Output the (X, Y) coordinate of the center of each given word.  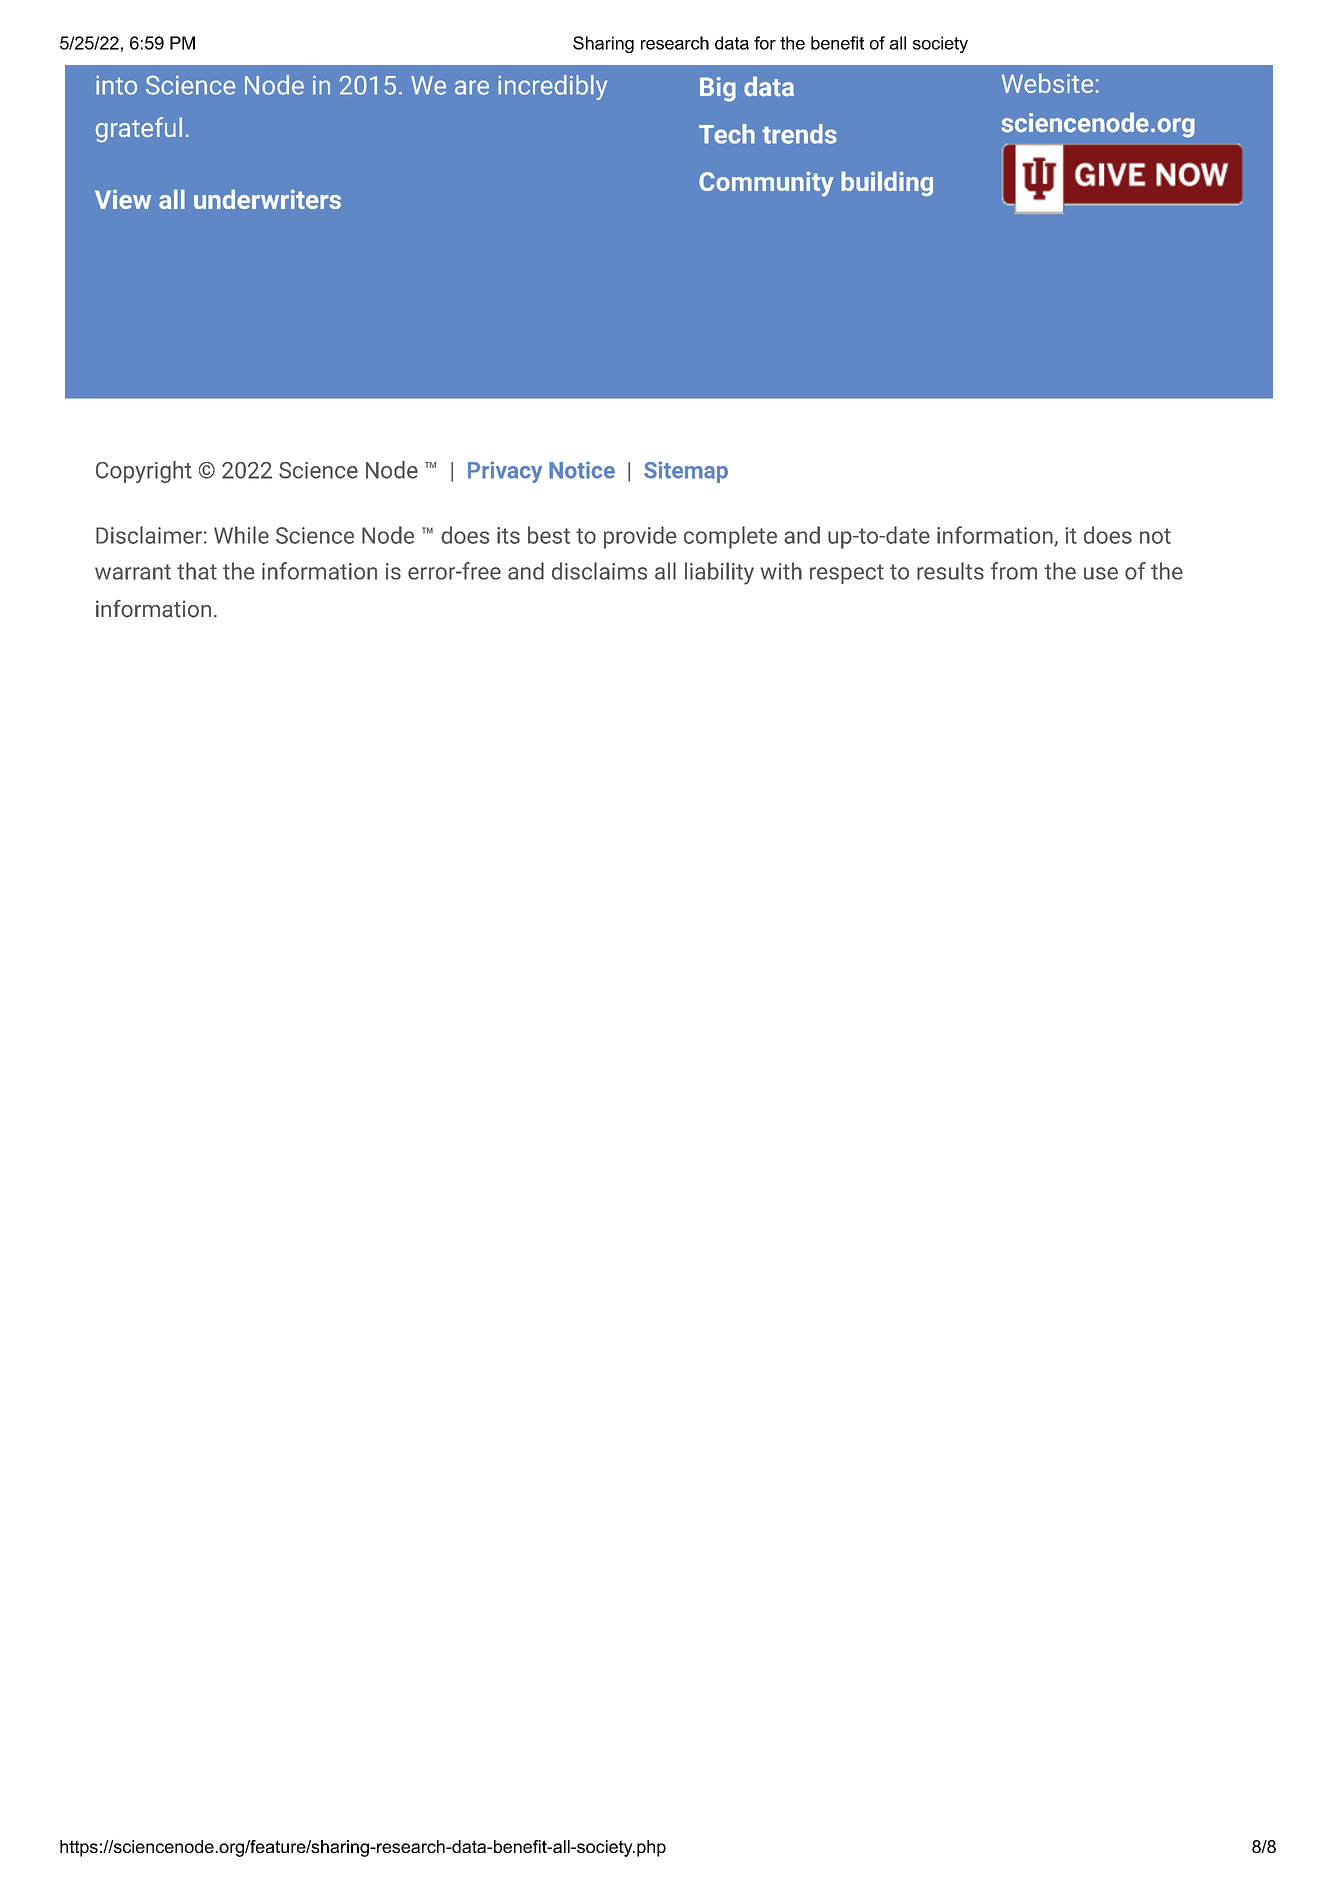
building (887, 184)
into (116, 85)
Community (766, 184)
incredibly (552, 87)
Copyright (144, 472)
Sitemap (686, 472)
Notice (582, 470)
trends (799, 134)
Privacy (505, 472)
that (197, 571)
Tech (727, 134)
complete (730, 537)
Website (1047, 83)
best (549, 535)
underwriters (267, 199)
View (123, 199)
